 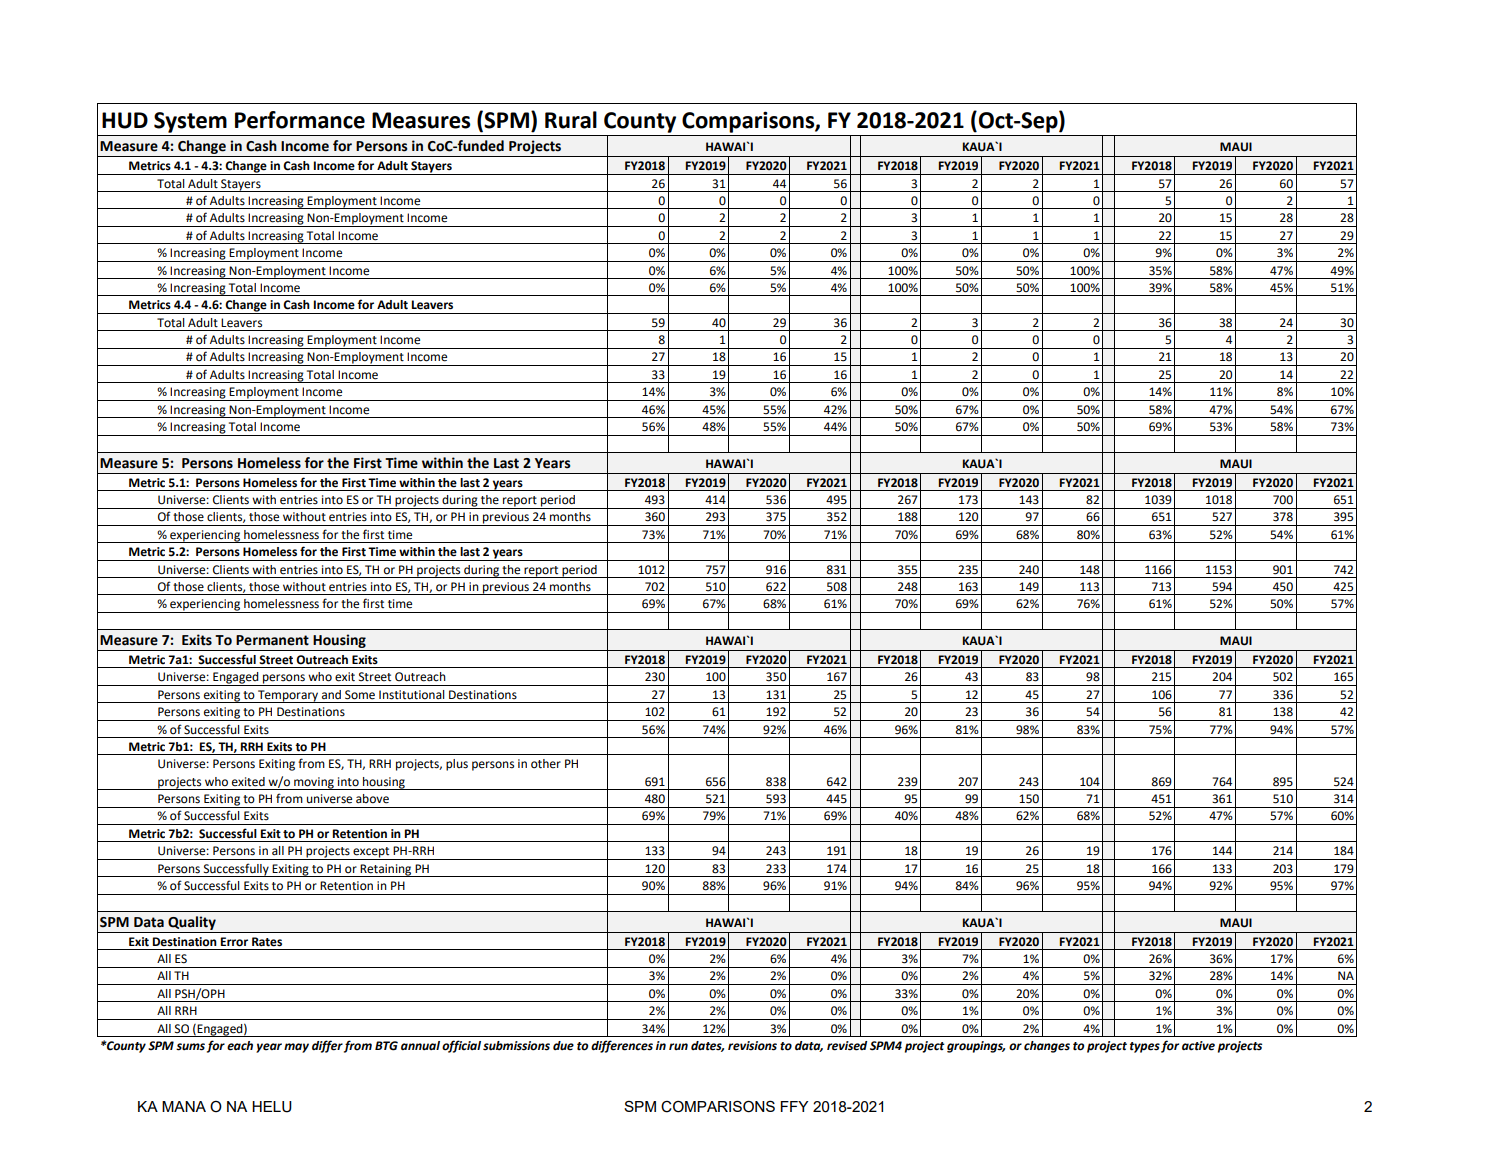 What do you see at coordinates (457, 765) in the screenshot?
I see `plus` at bounding box center [457, 765].
